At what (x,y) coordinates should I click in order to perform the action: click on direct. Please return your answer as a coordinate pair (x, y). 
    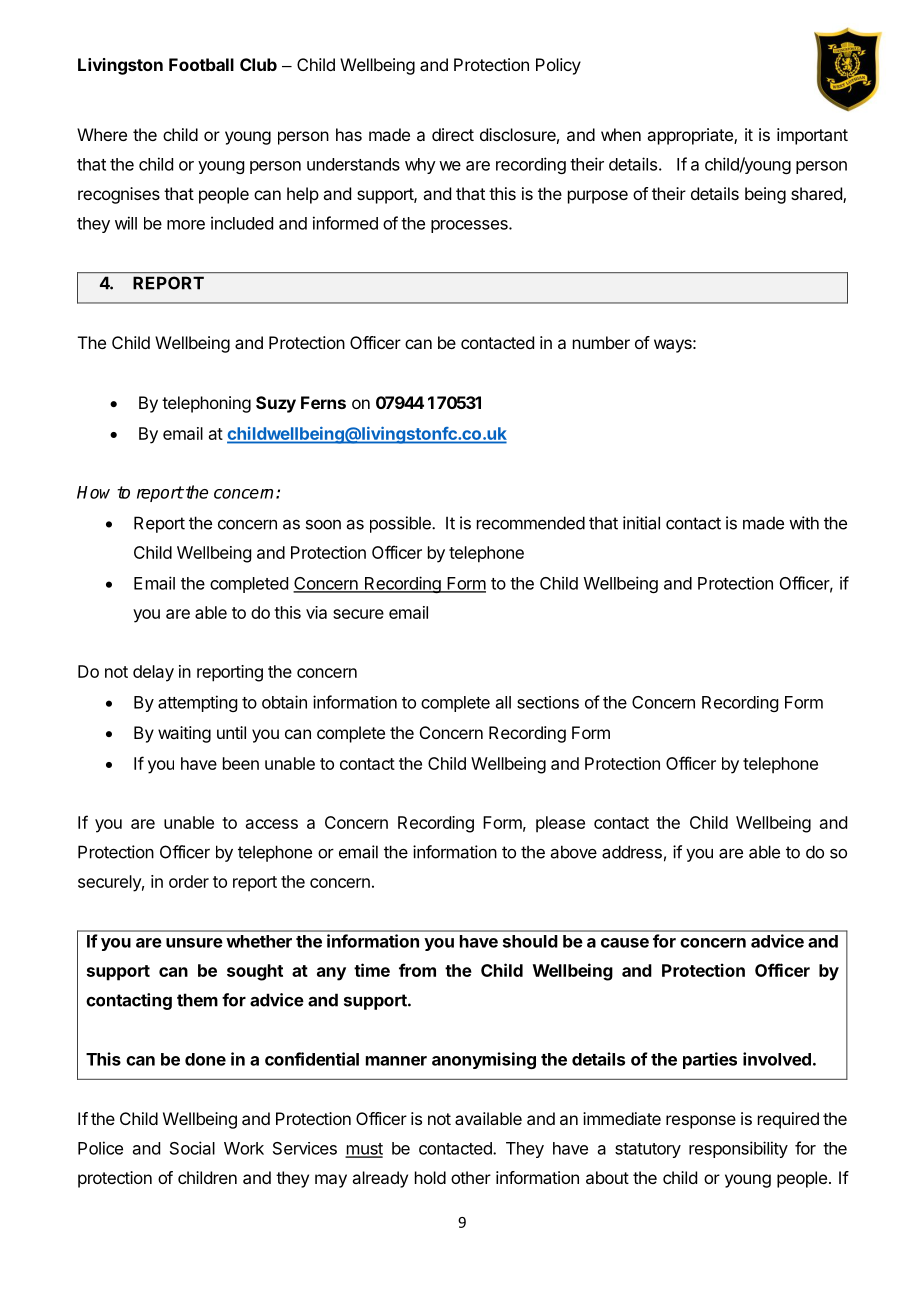
    Looking at the image, I should click on (453, 134).
